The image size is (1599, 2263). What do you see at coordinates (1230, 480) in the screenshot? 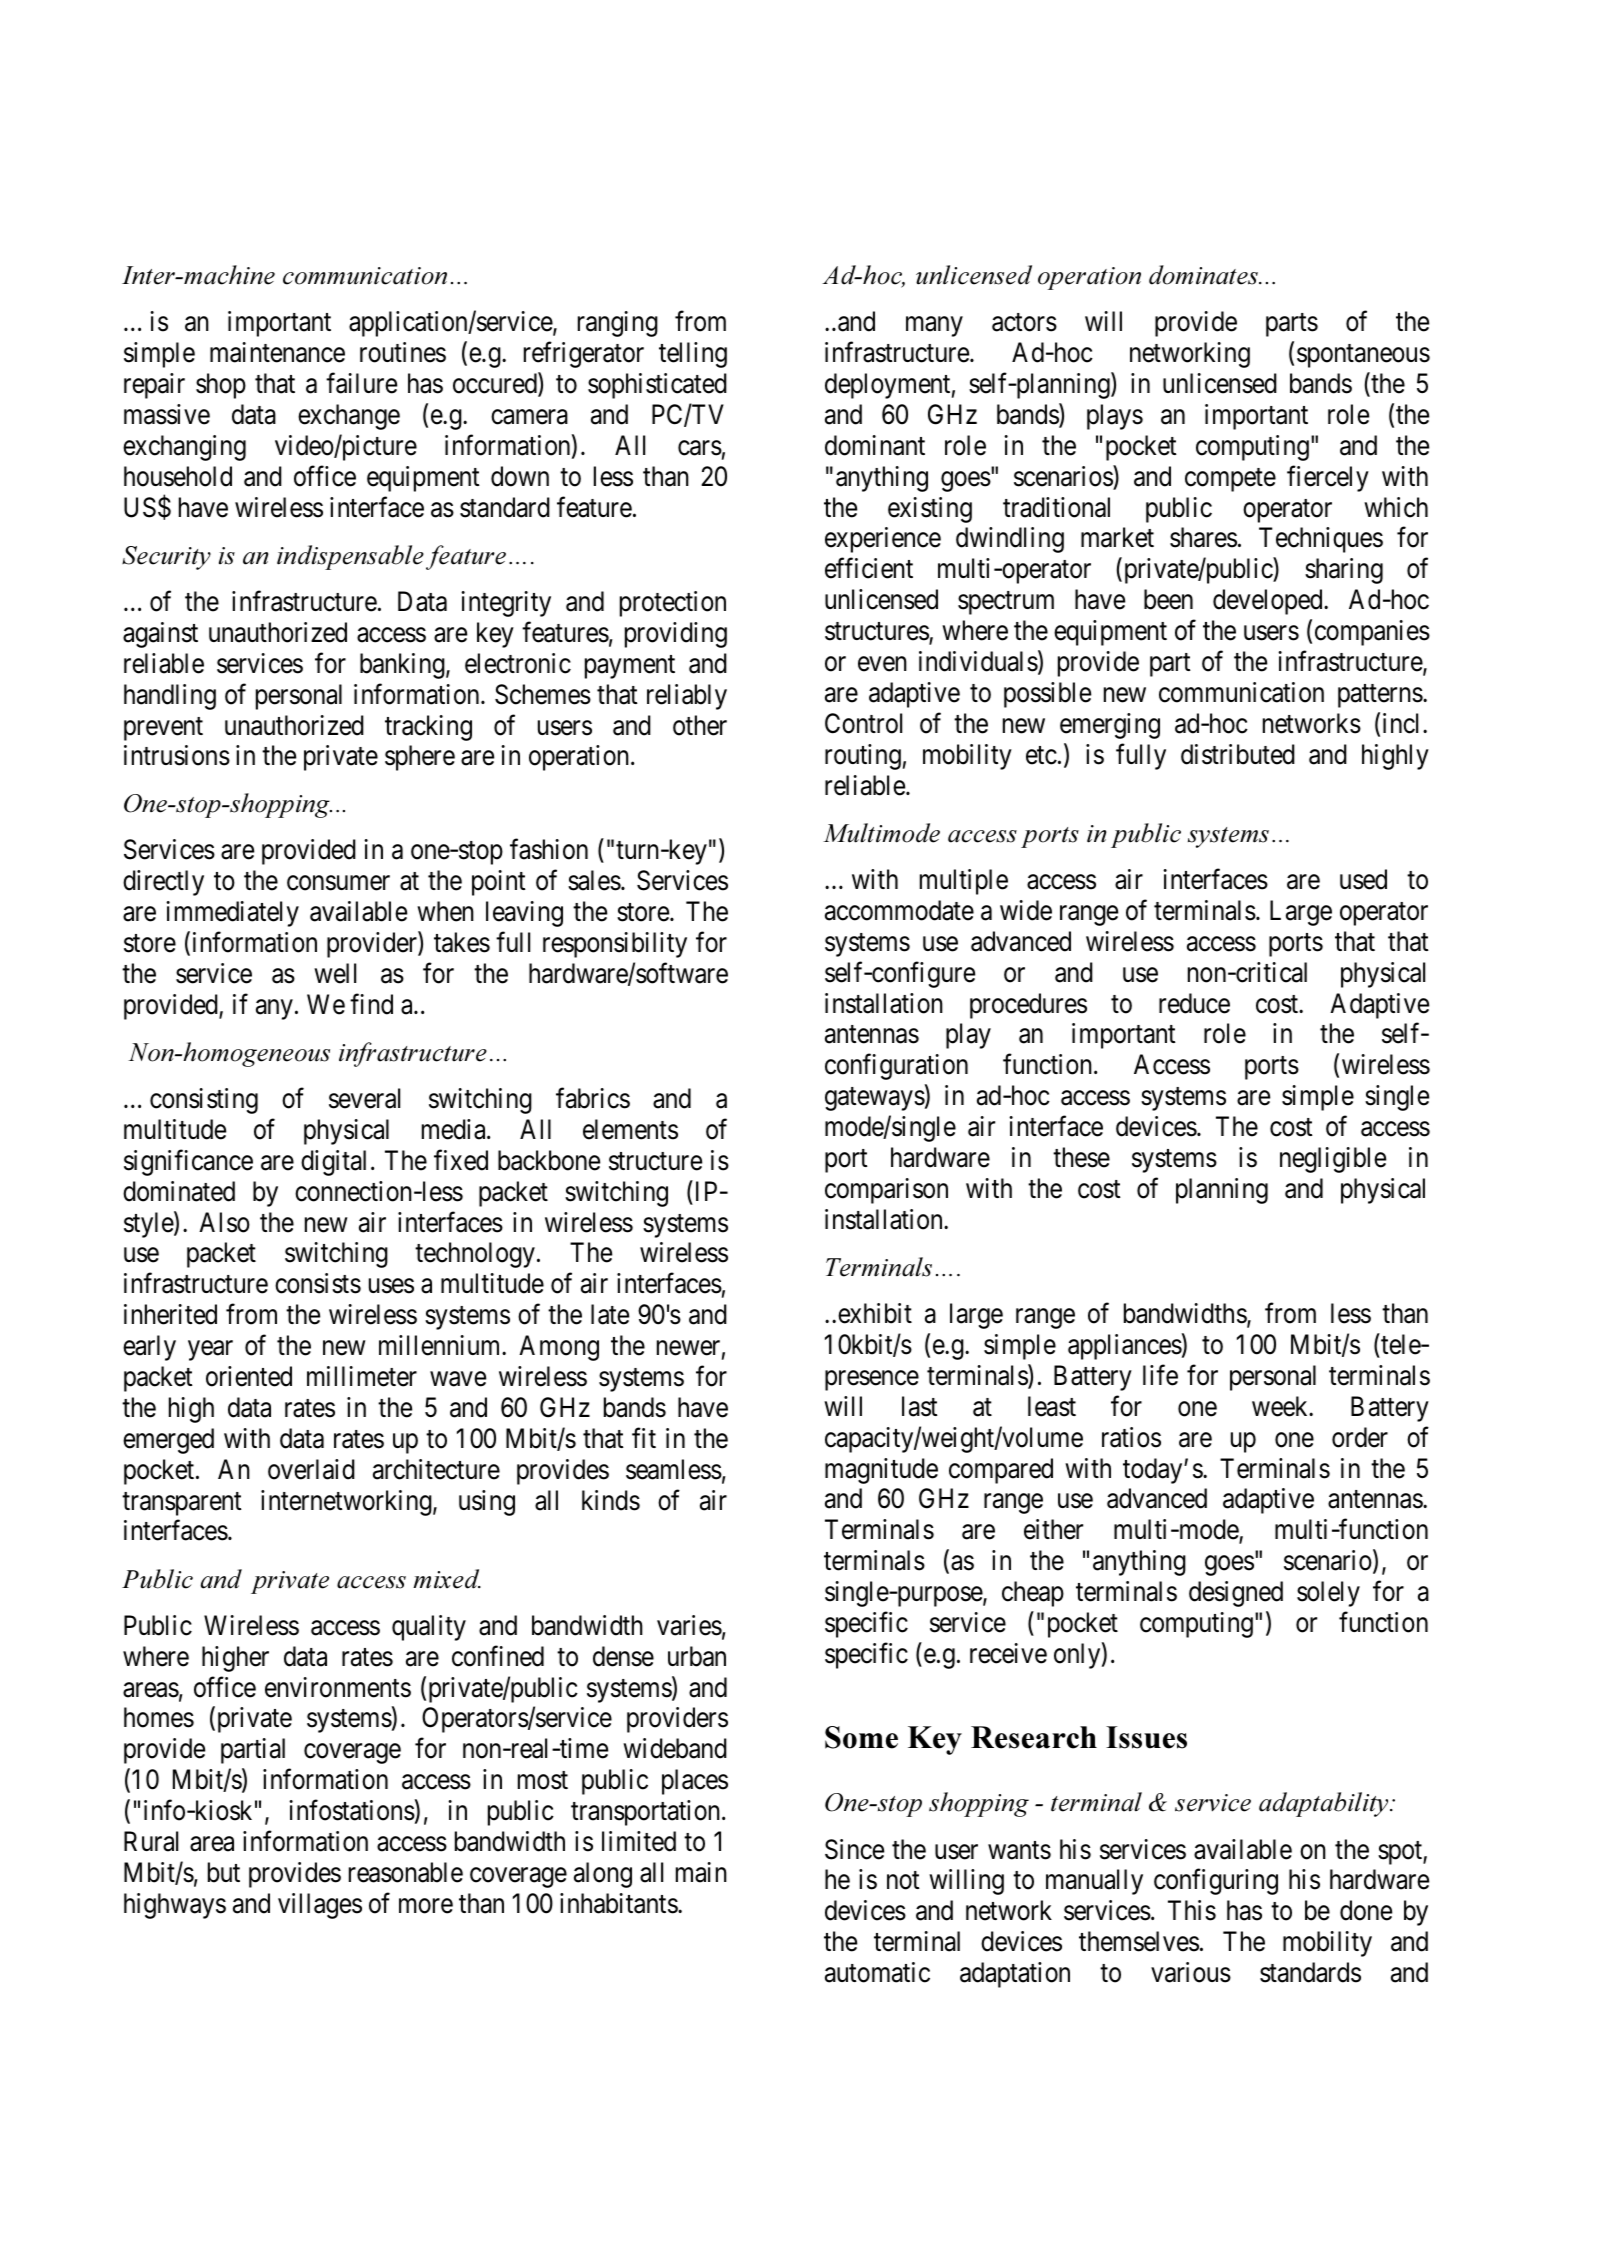
I see `compete` at bounding box center [1230, 480].
